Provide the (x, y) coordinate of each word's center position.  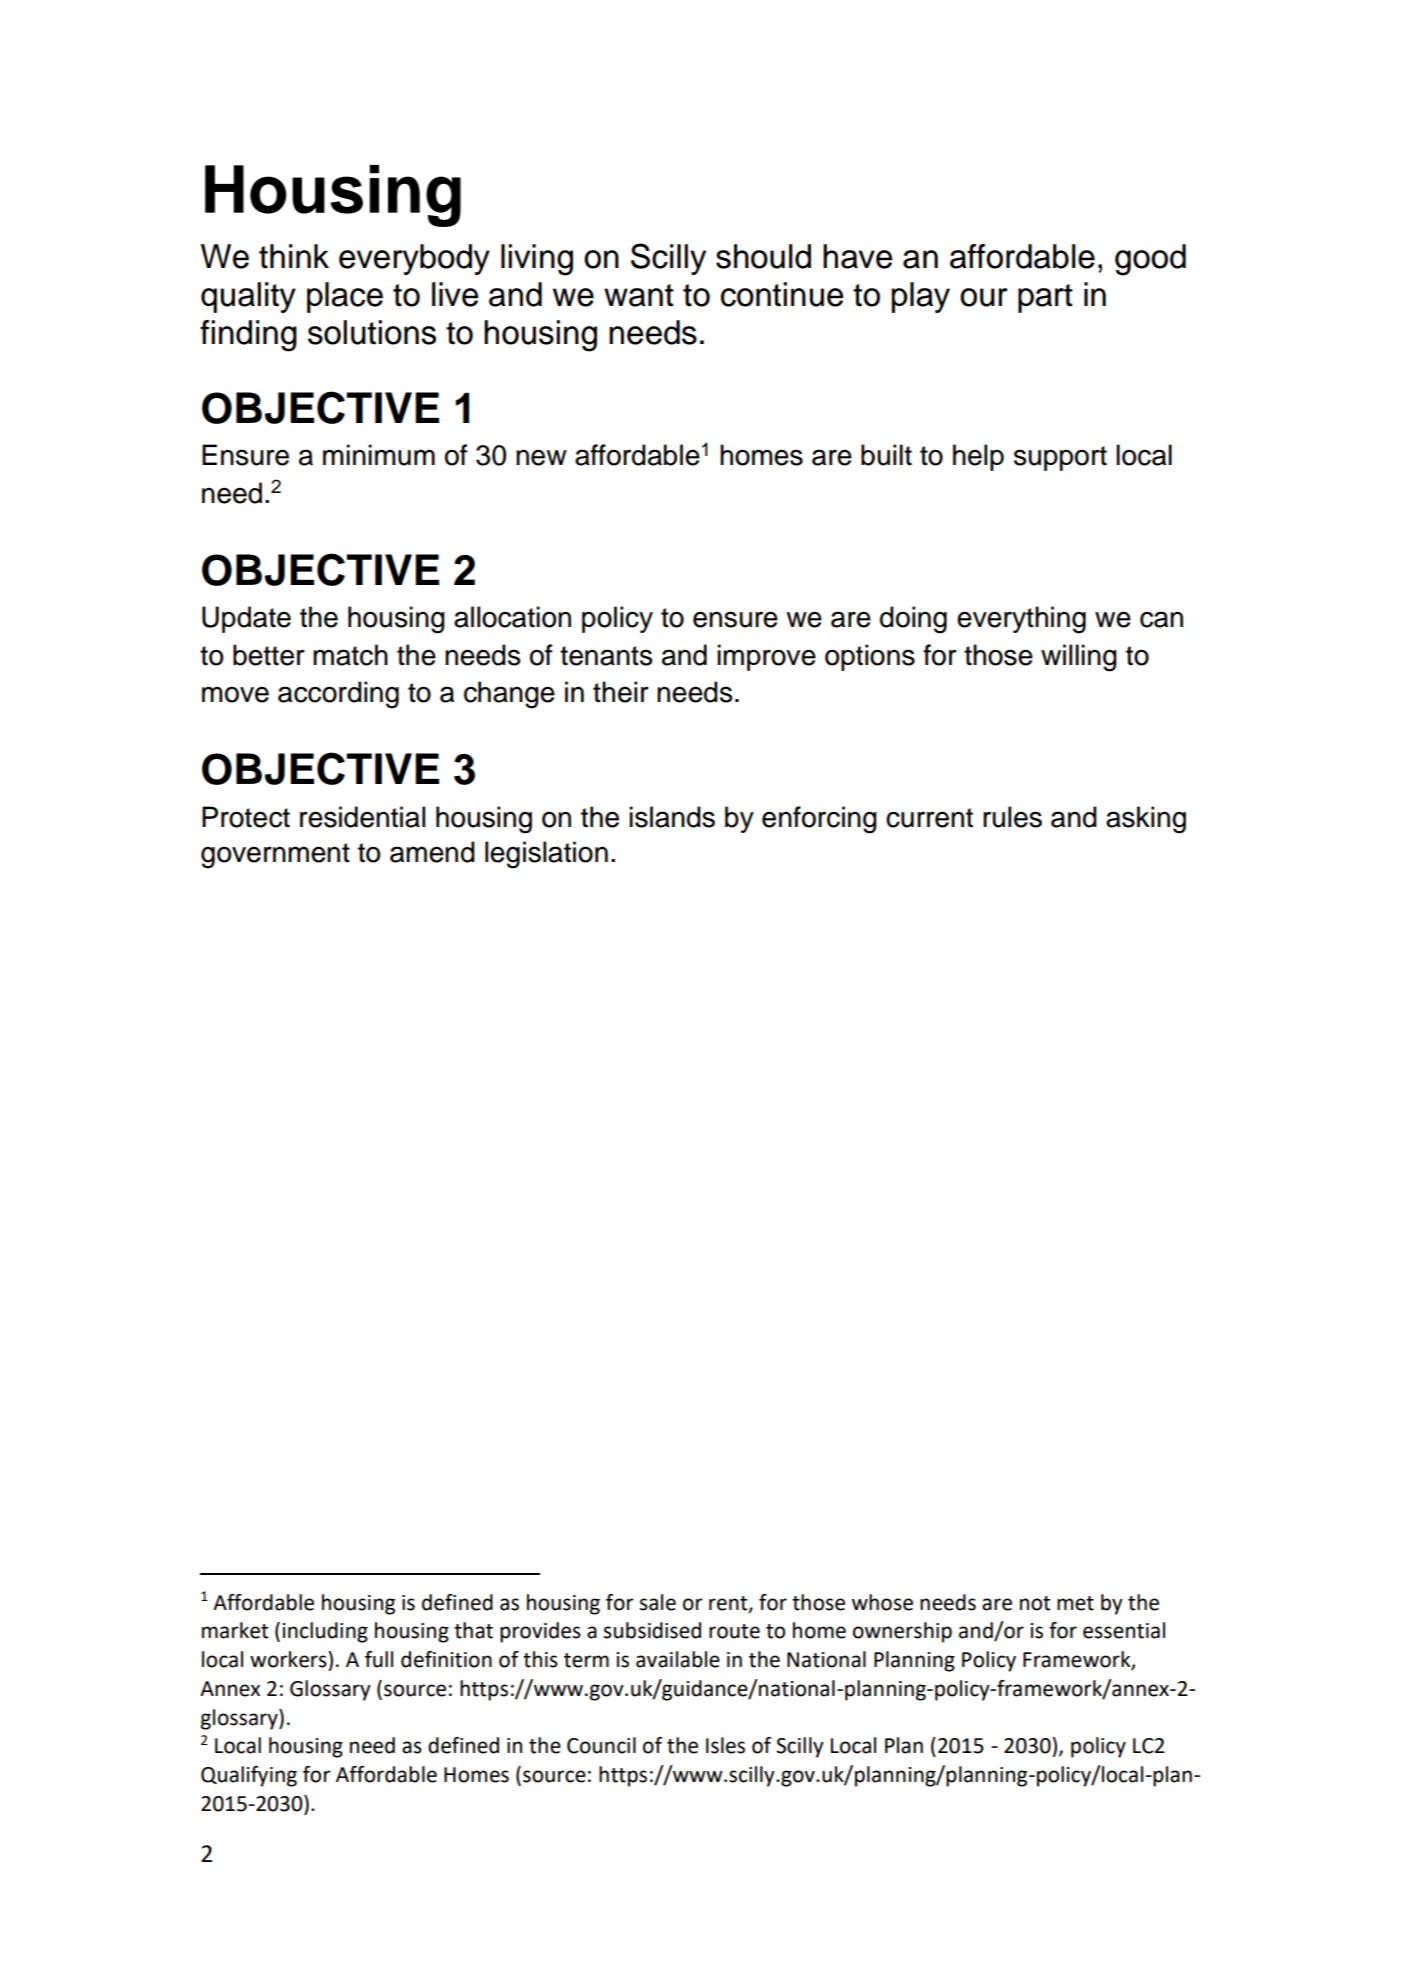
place (345, 297)
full (379, 1659)
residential (362, 817)
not (1035, 1603)
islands (672, 817)
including (325, 1632)
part (1045, 298)
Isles (725, 1745)
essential (1124, 1630)
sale (658, 1602)
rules (1012, 817)
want (639, 295)
